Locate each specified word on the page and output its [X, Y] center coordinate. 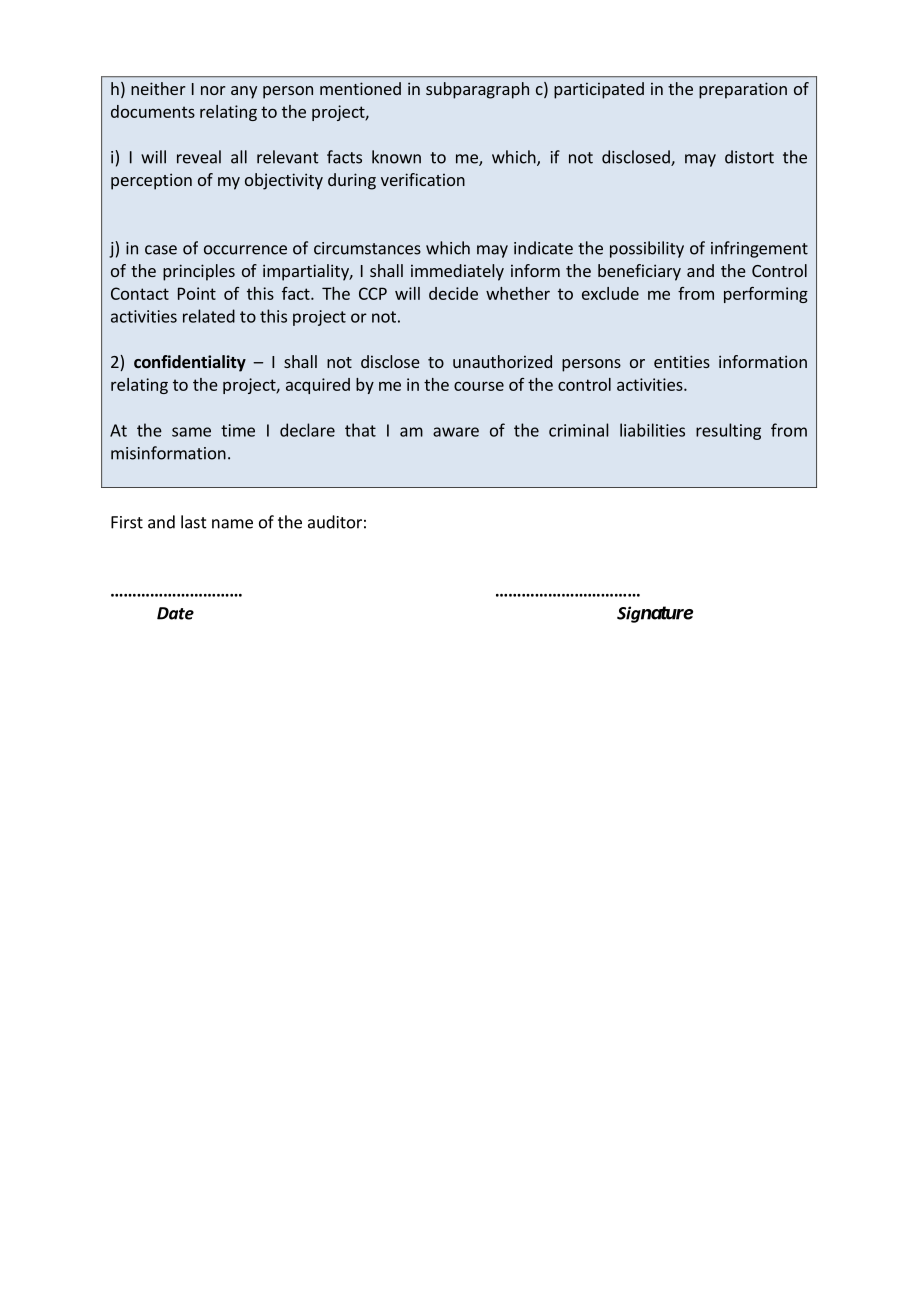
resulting [728, 431]
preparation [743, 90]
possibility [647, 249]
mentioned [360, 88]
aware [456, 432]
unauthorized [502, 361]
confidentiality [190, 363]
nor [213, 90]
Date [175, 613]
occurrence [245, 250]
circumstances [367, 248]
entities [682, 361]
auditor [335, 522]
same [191, 432]
